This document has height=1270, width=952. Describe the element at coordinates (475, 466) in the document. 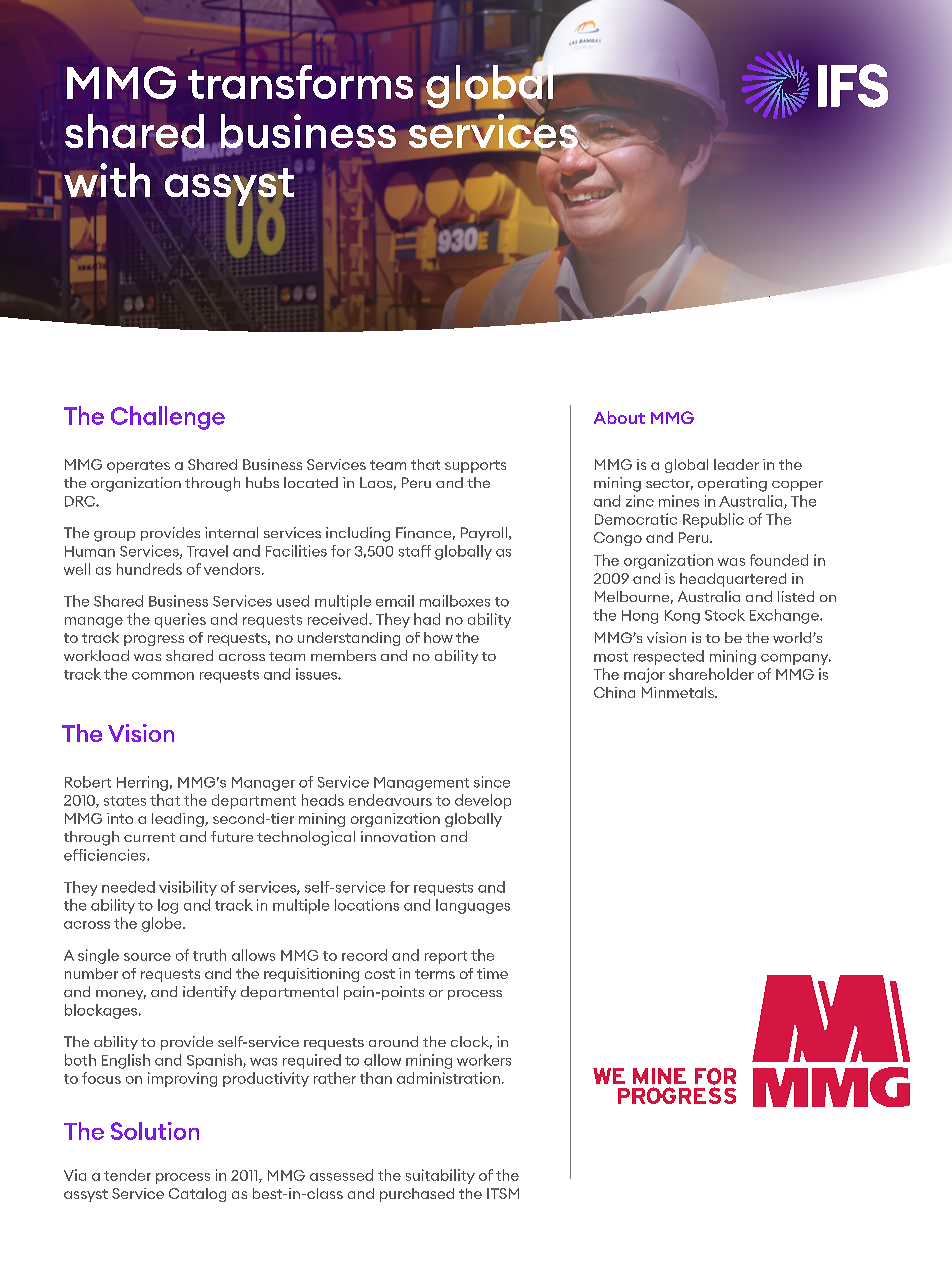

I see `supports` at that location.
